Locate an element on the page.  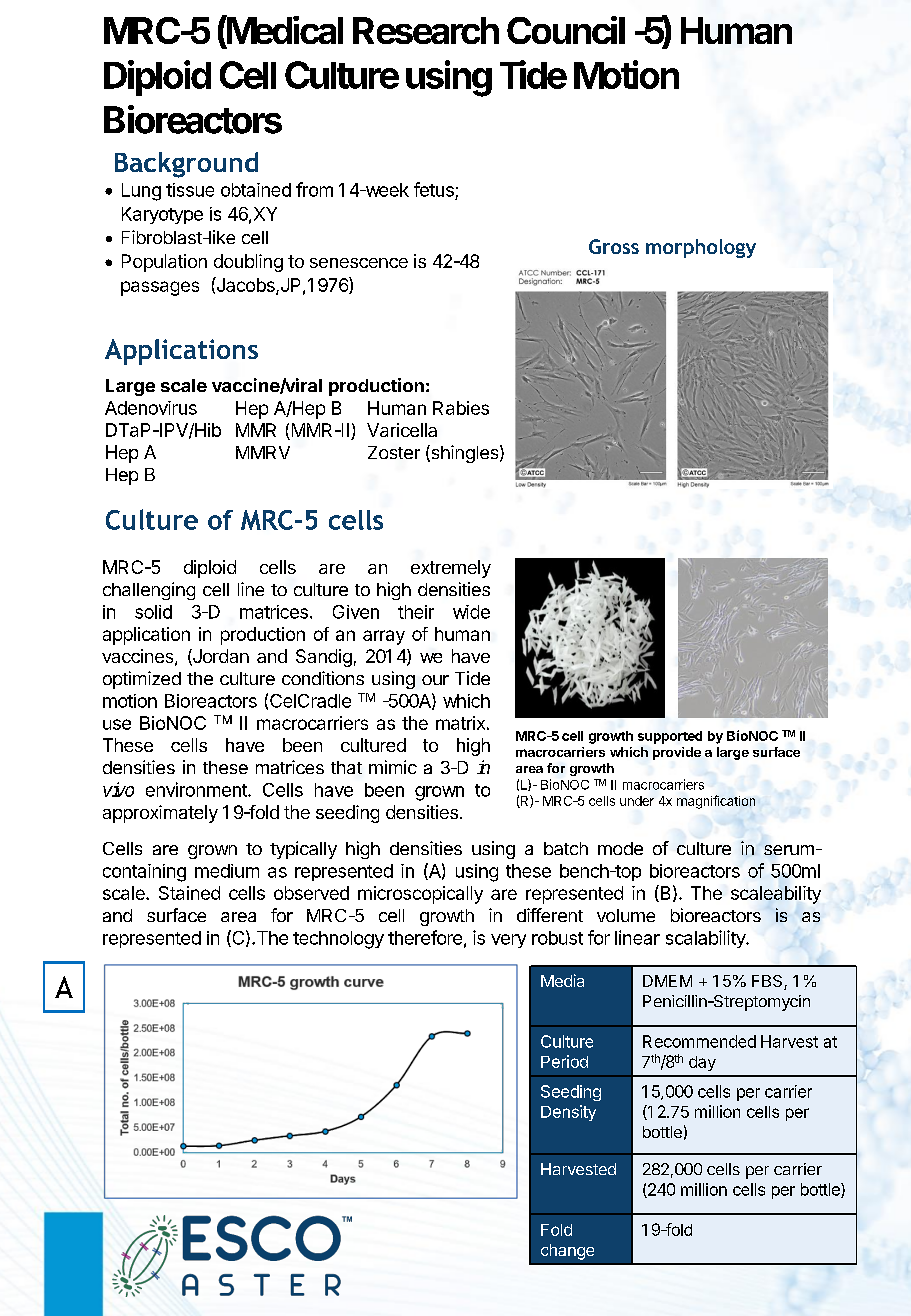
Research is located at coordinates (426, 30).
